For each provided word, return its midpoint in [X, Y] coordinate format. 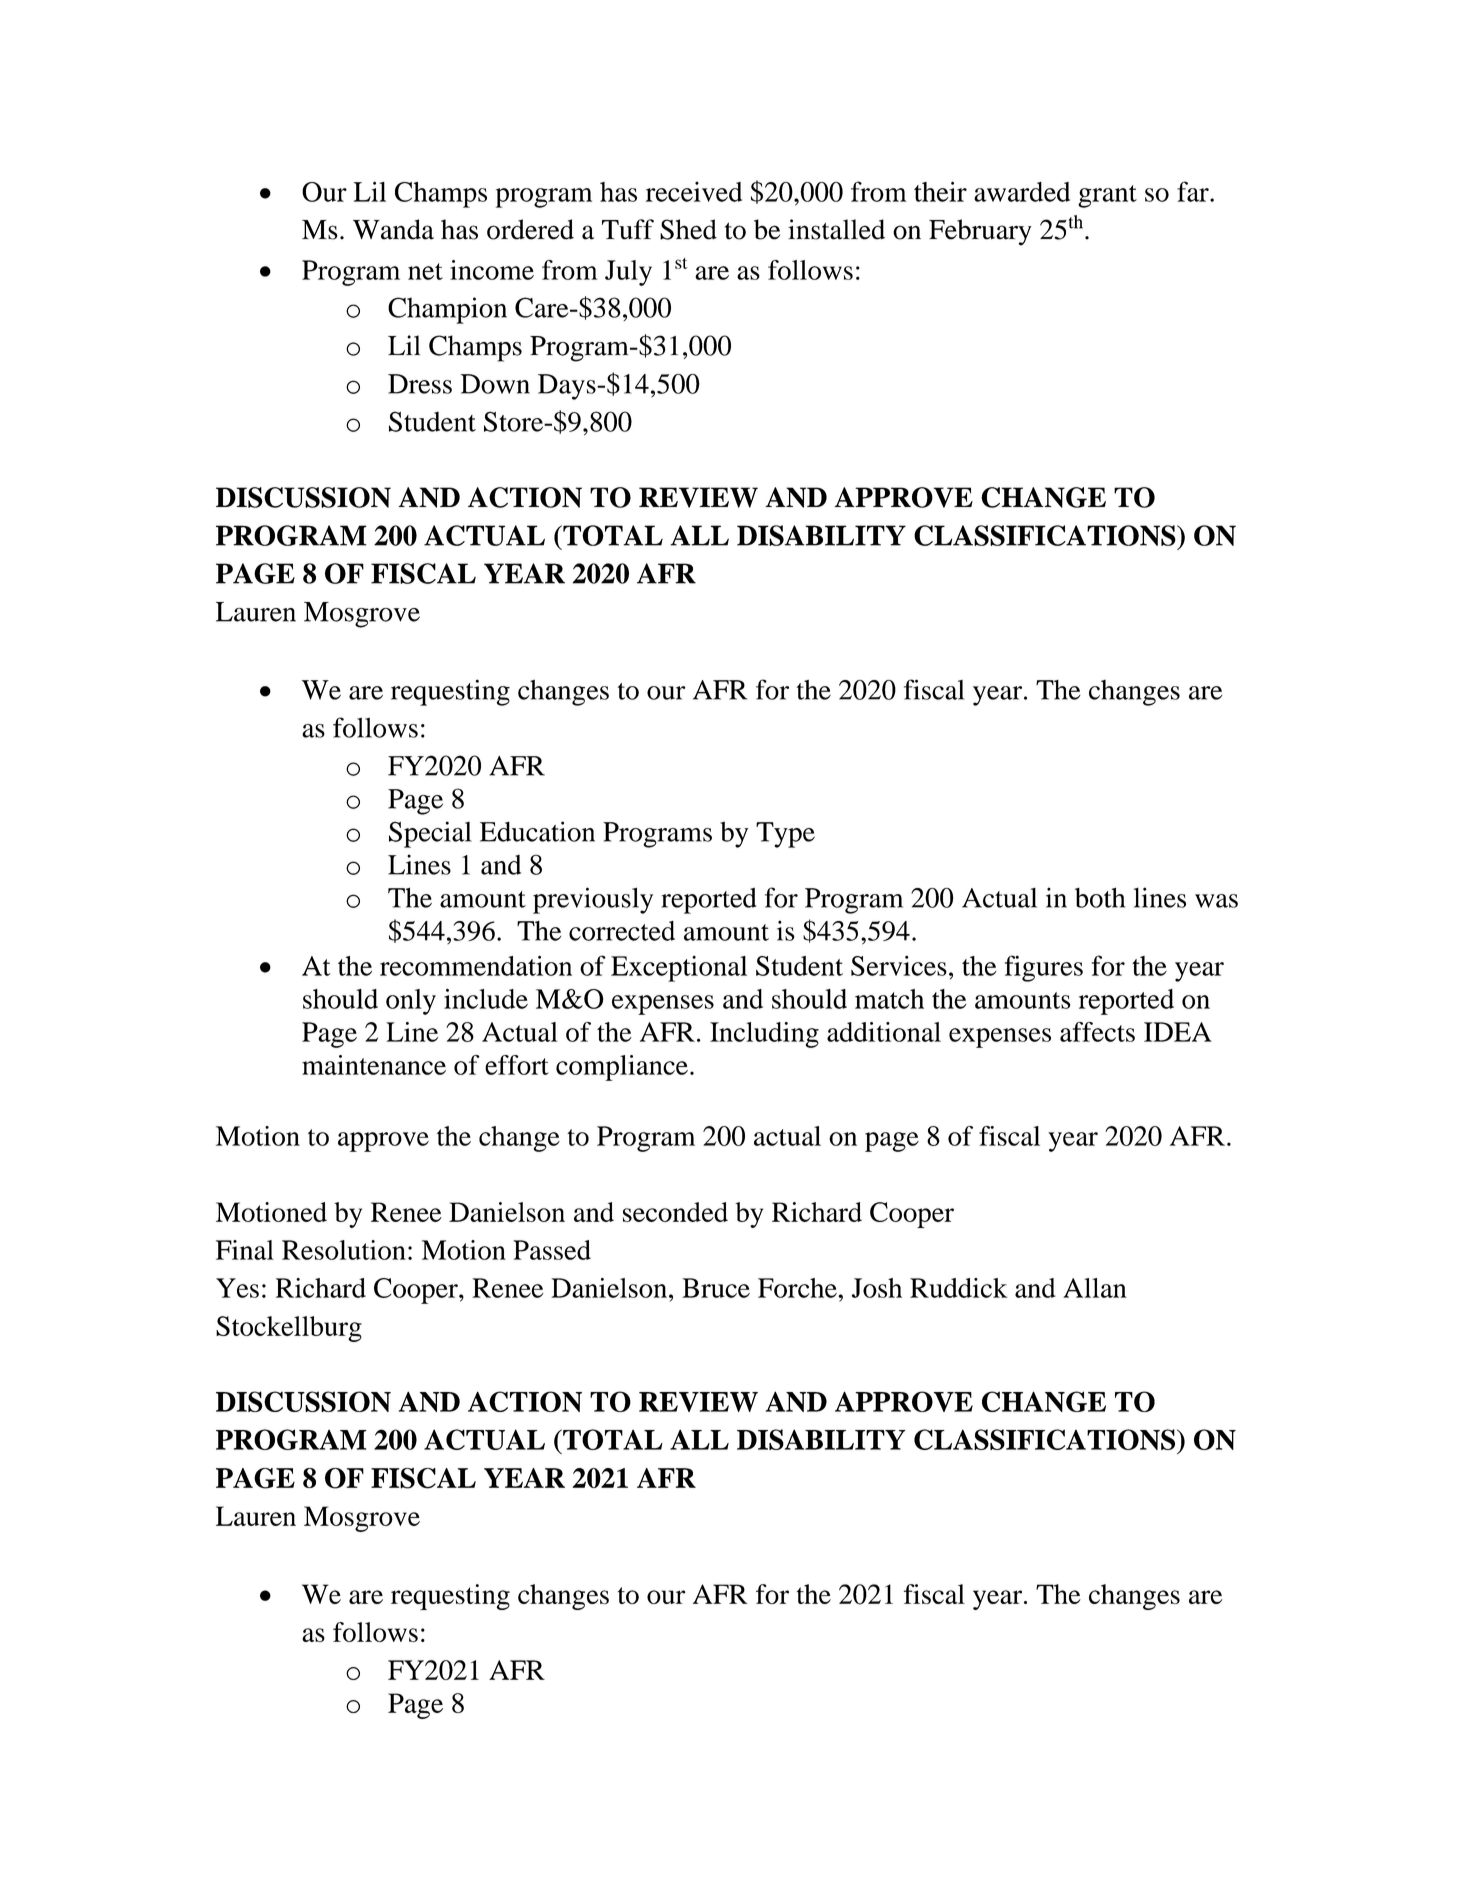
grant [1107, 196]
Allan [1095, 1288]
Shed [688, 229]
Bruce [716, 1288]
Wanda [393, 229]
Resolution [344, 1250]
